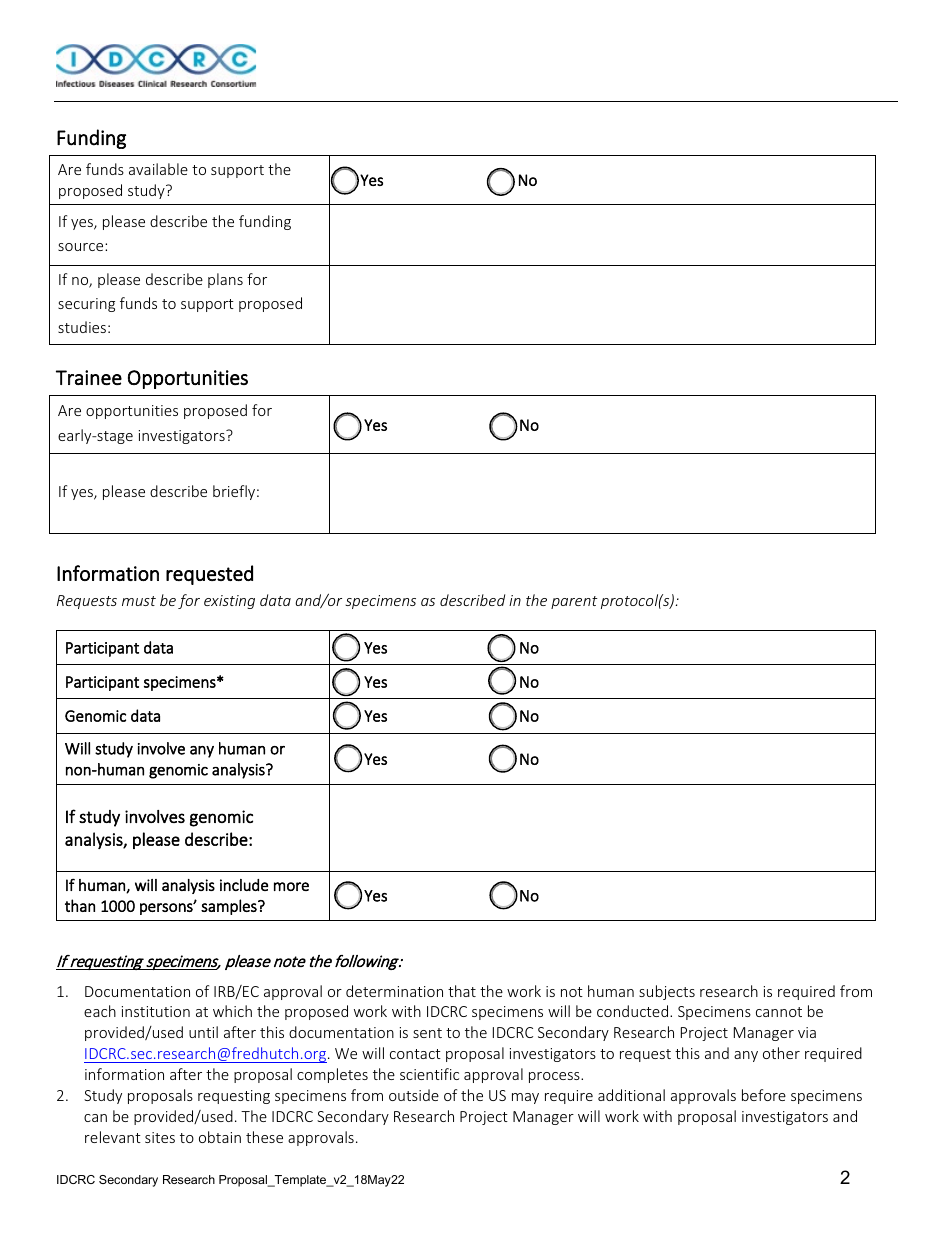 The width and height of the document is (952, 1233). What do you see at coordinates (574, 602) in the document?
I see `parent` at bounding box center [574, 602].
